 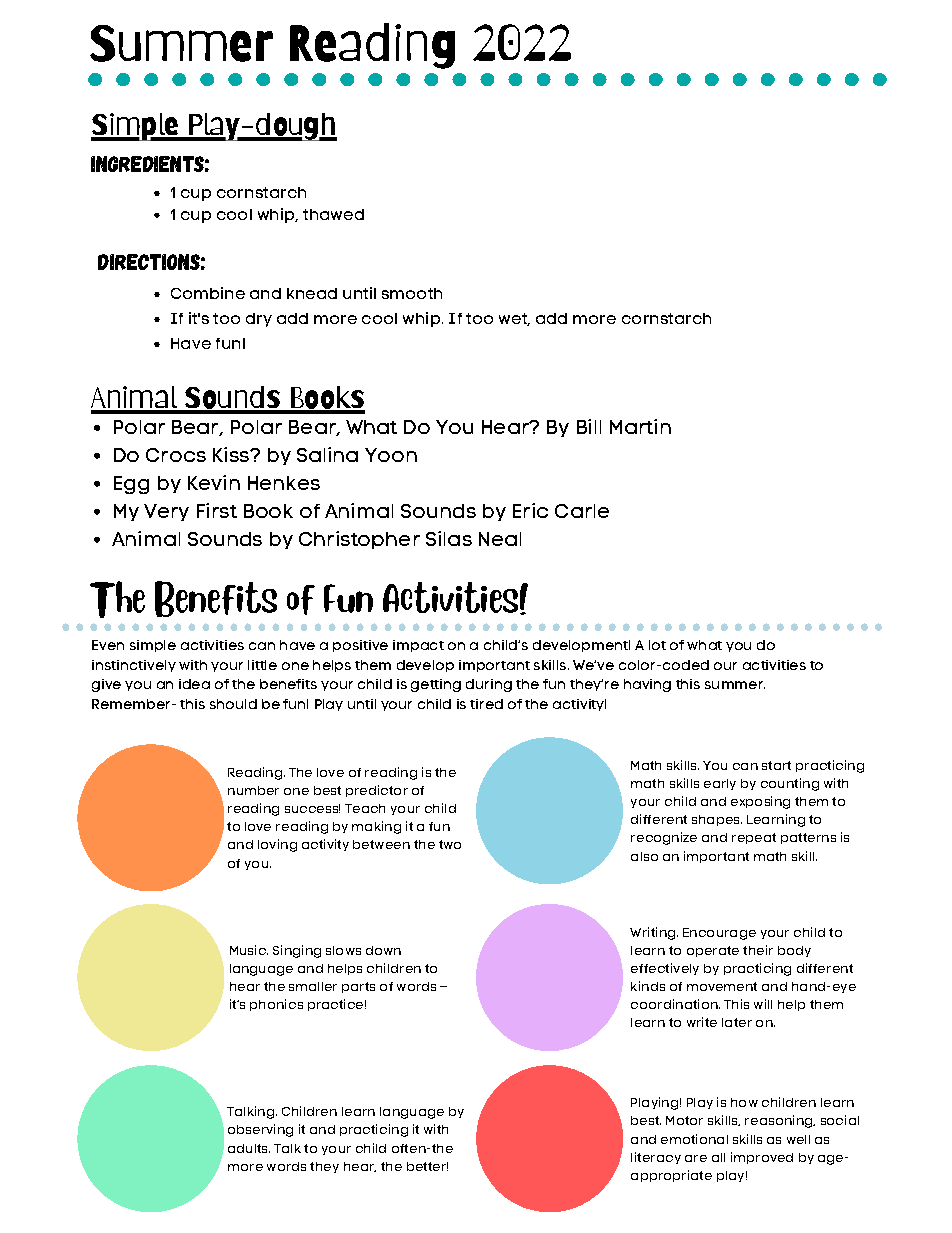 I want to click on repeat, so click(x=754, y=838).
